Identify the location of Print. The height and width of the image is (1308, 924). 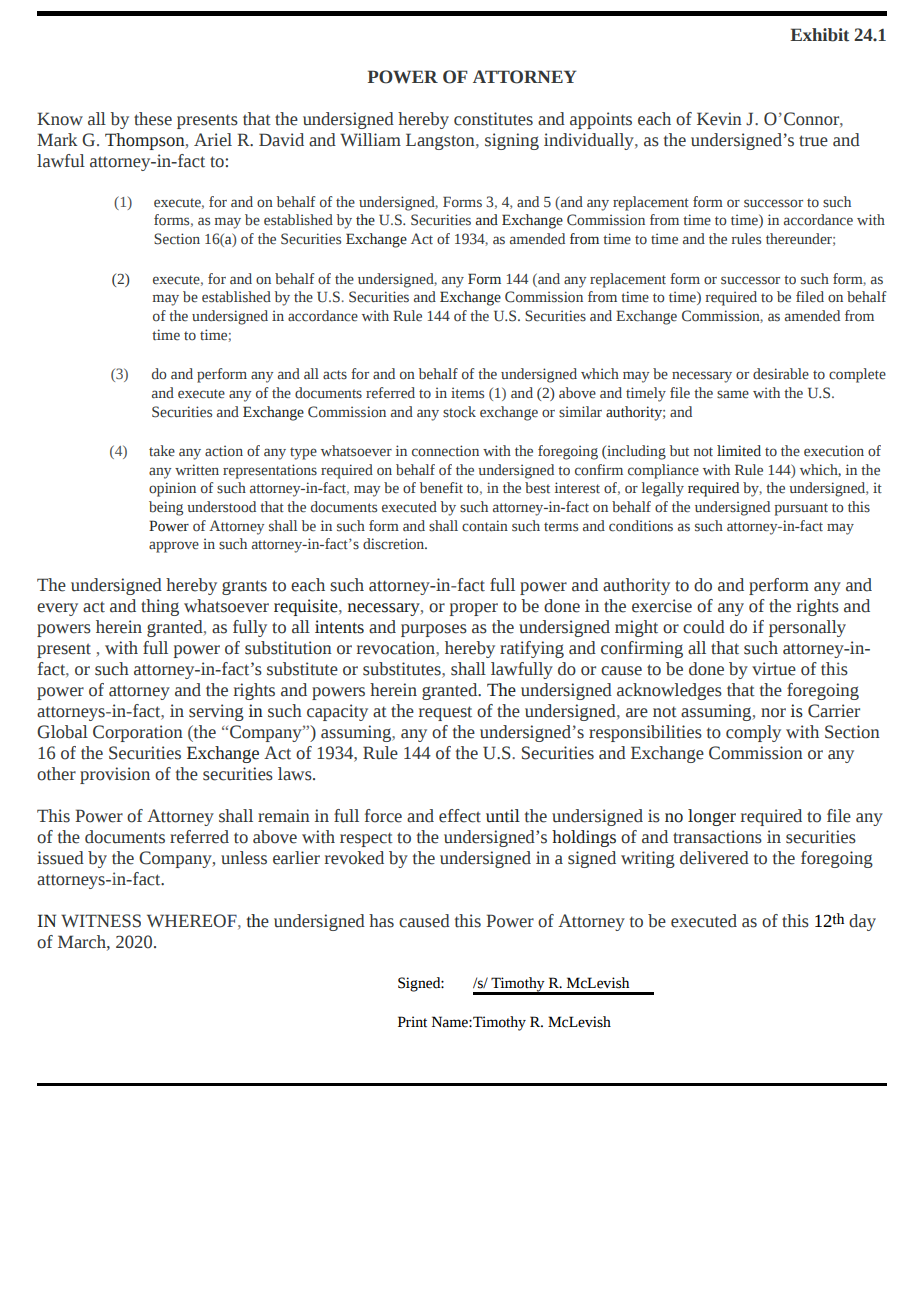
(412, 1022).
